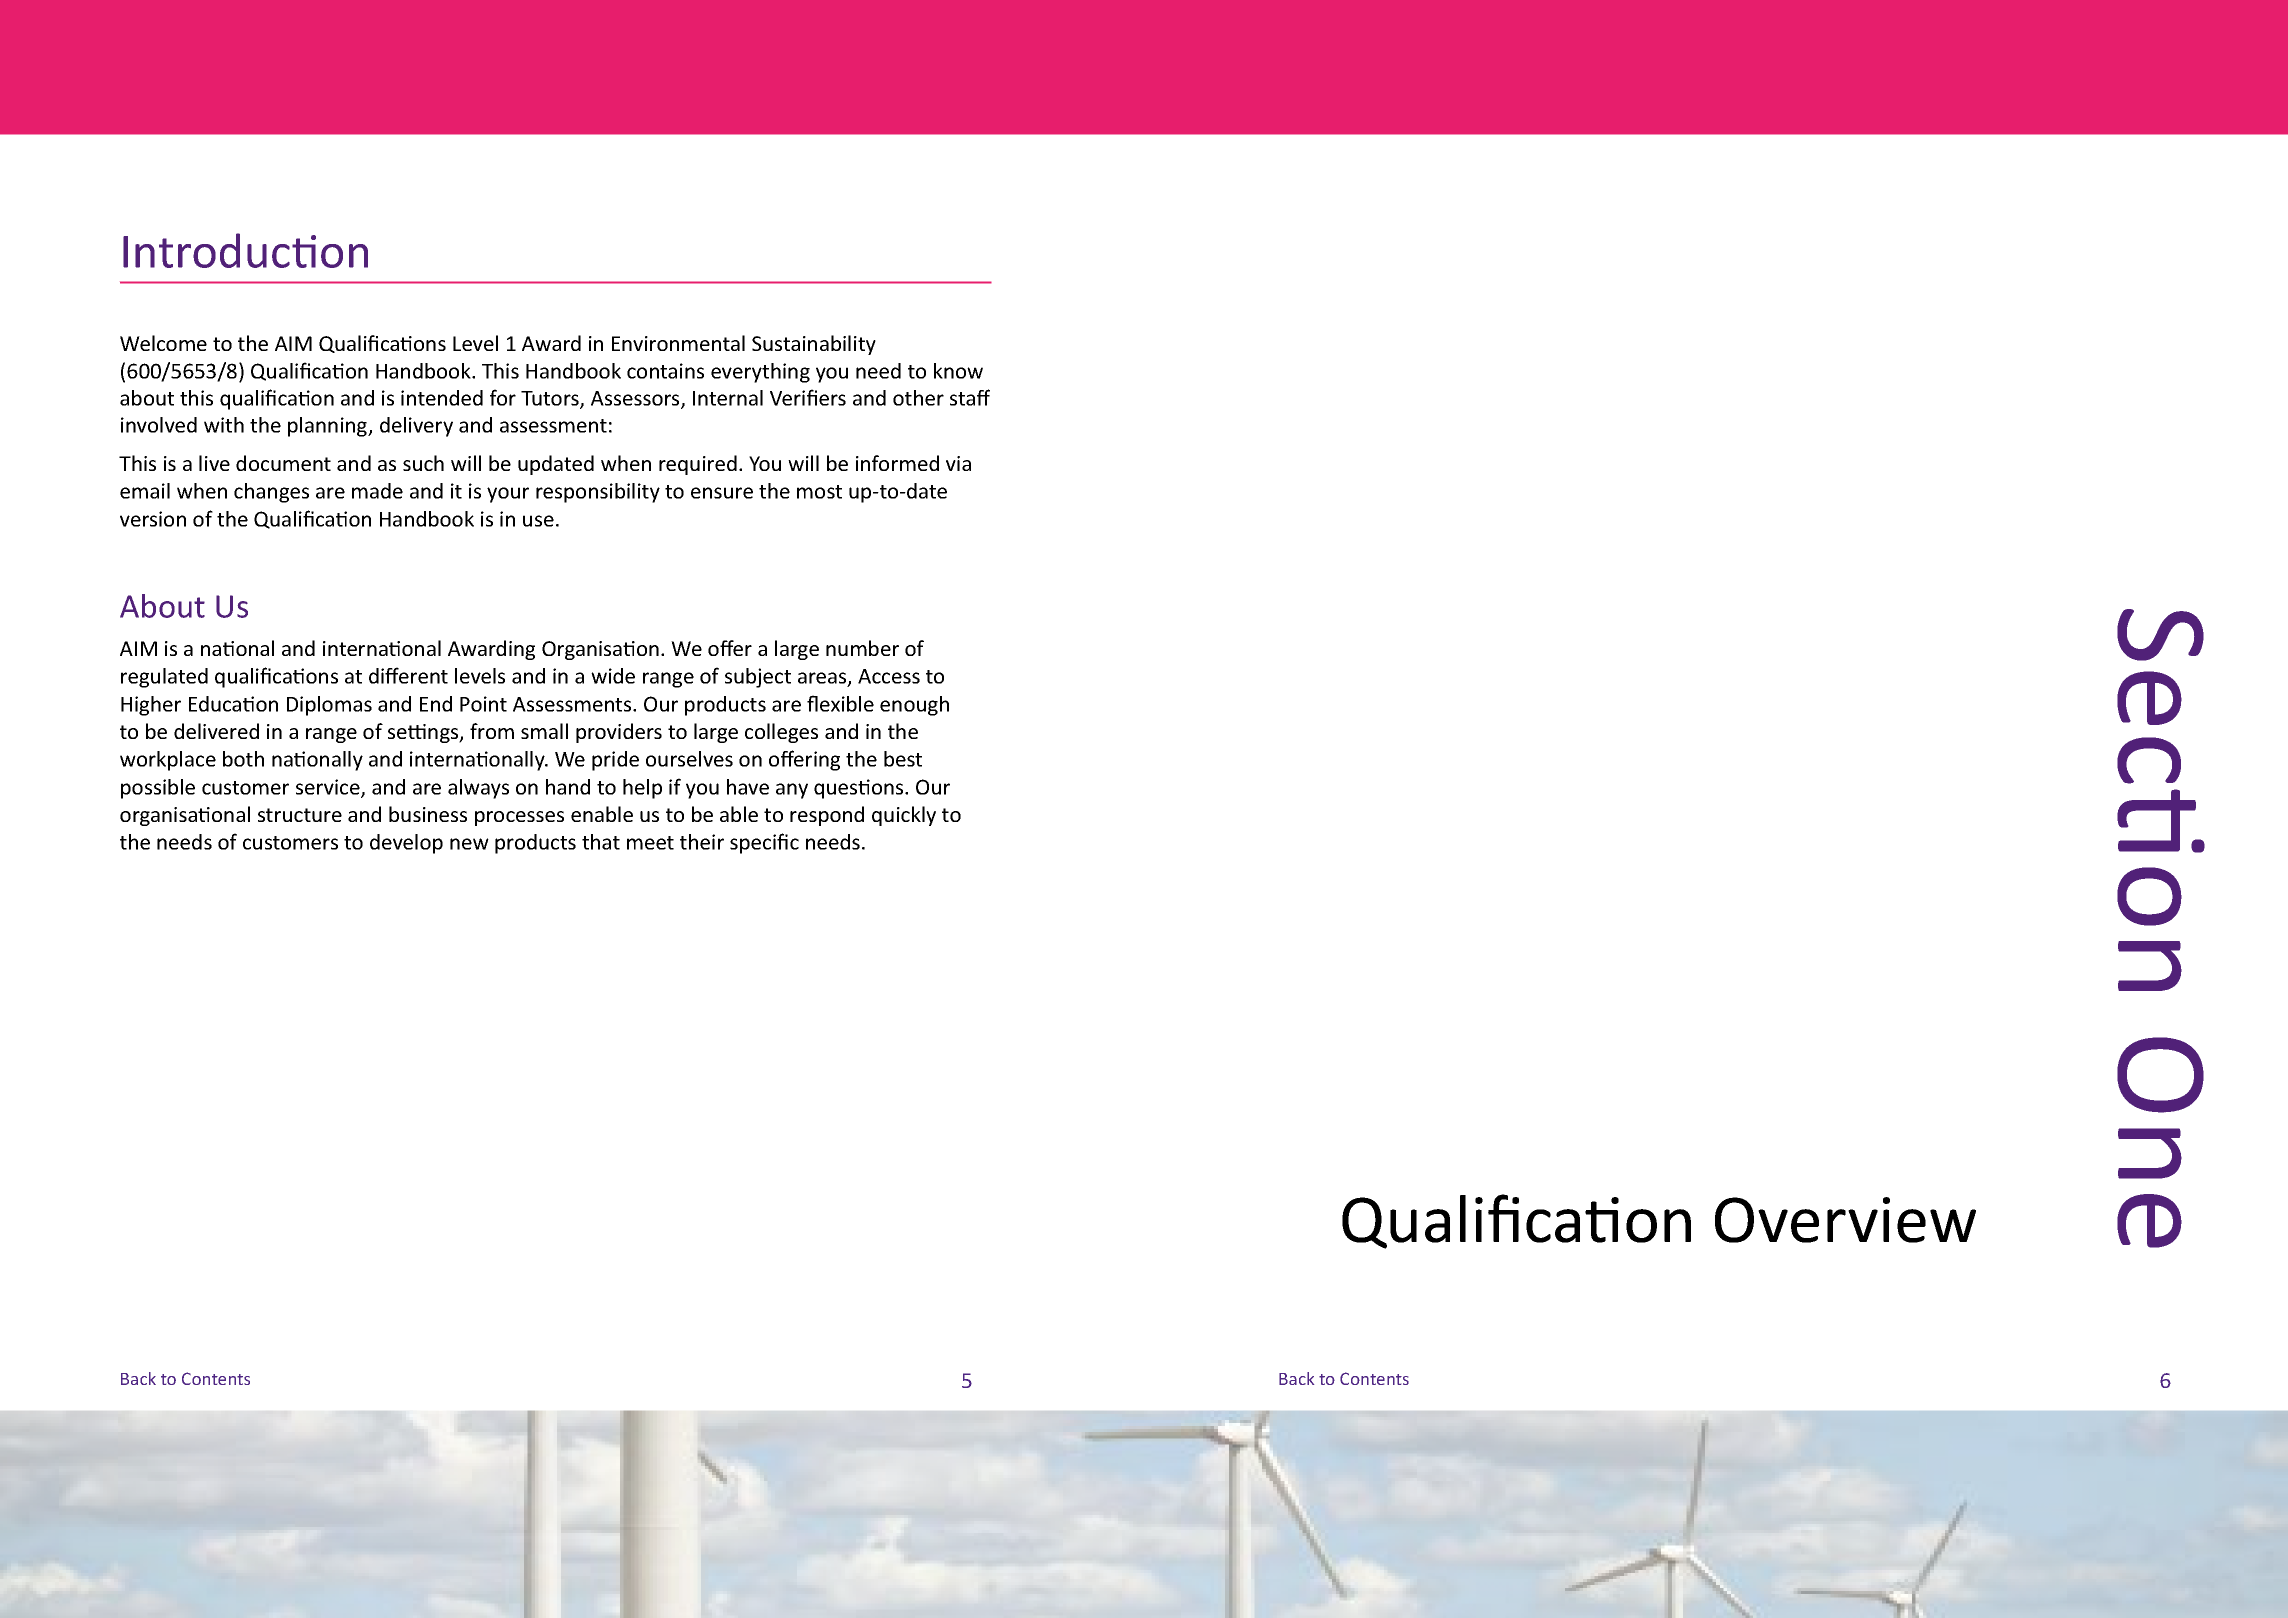 The height and width of the image is (1618, 2288). What do you see at coordinates (764, 843) in the image?
I see `specific` at bounding box center [764, 843].
